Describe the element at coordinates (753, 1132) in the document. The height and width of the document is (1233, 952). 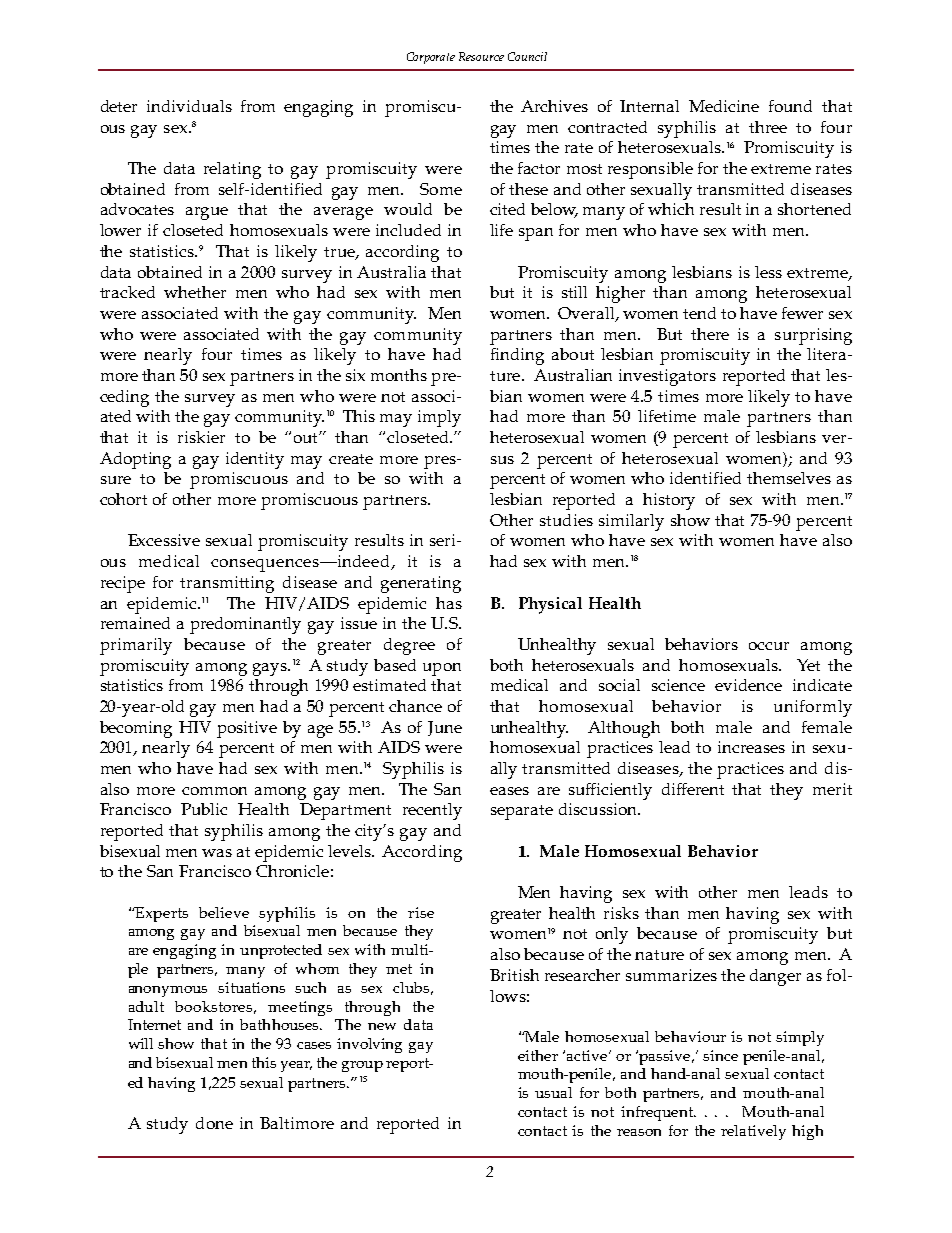
I see `relatively` at that location.
